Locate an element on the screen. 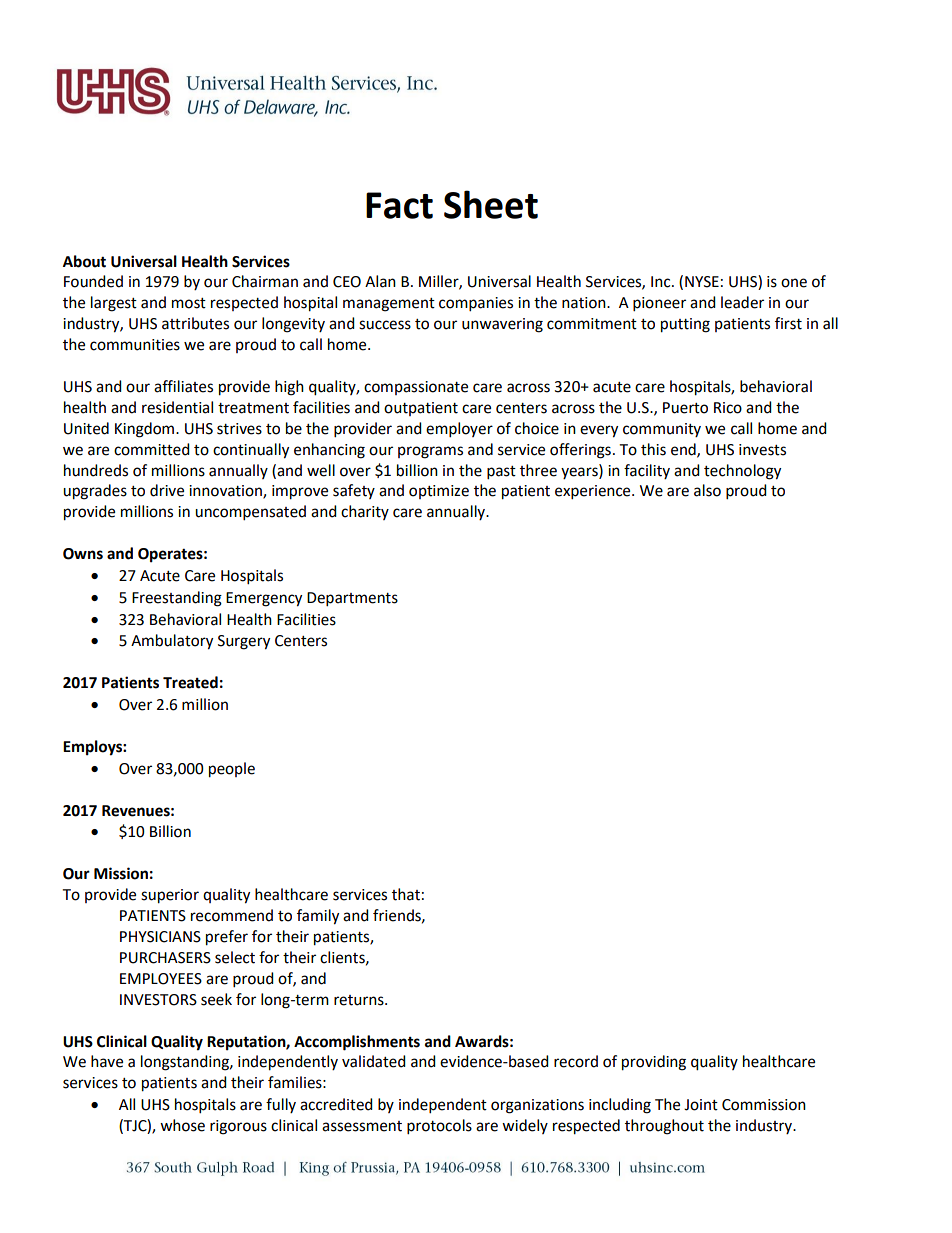 The width and height of the screenshot is (952, 1233). whose is located at coordinates (182, 1125).
